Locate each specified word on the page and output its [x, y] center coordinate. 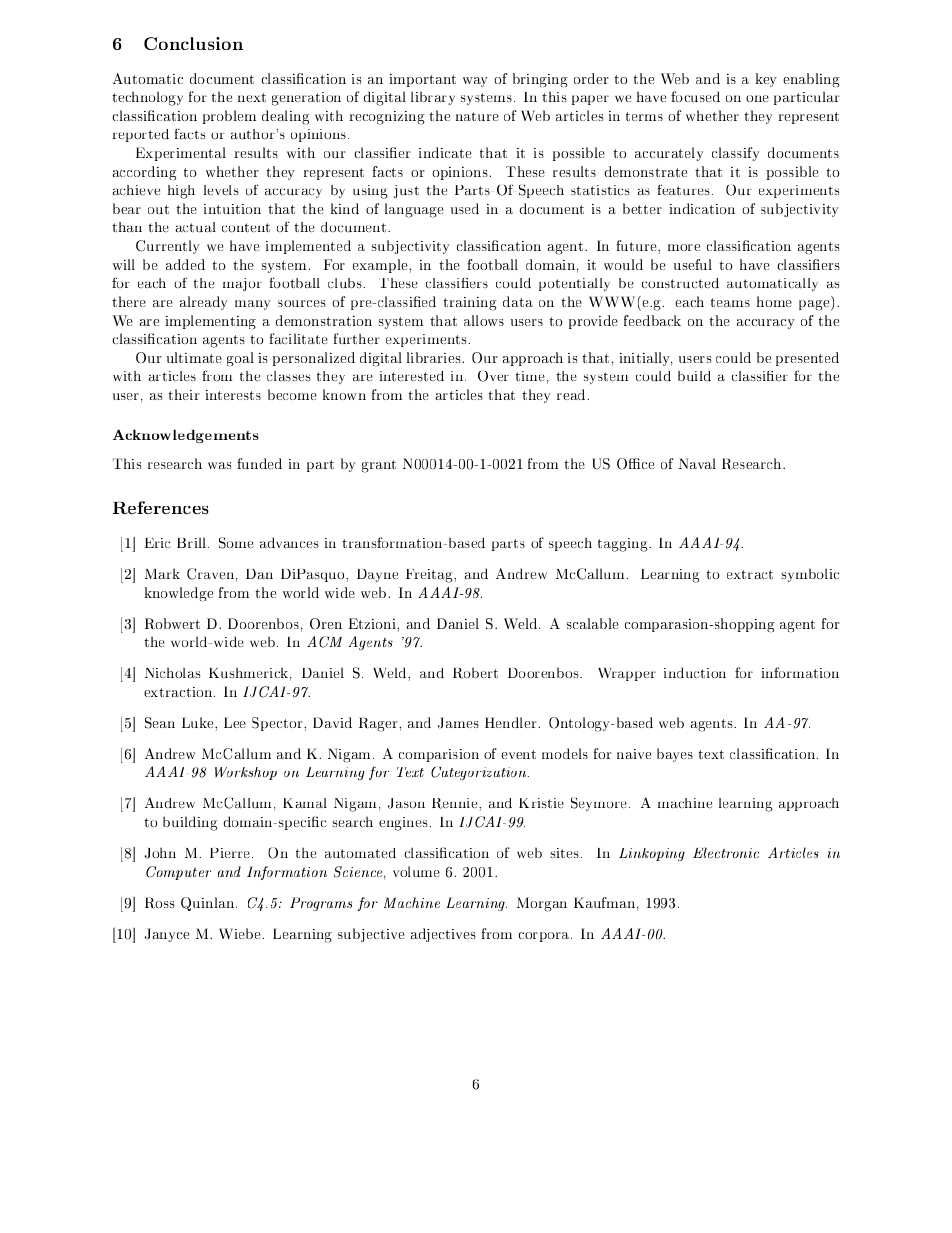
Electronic [726, 852]
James [458, 723]
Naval [697, 463]
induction [695, 672]
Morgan [542, 904]
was [219, 465]
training [470, 304]
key [766, 80]
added [185, 264]
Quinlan [209, 904]
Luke [199, 722]
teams [730, 302]
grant [379, 466]
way [475, 82]
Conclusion [193, 43]
